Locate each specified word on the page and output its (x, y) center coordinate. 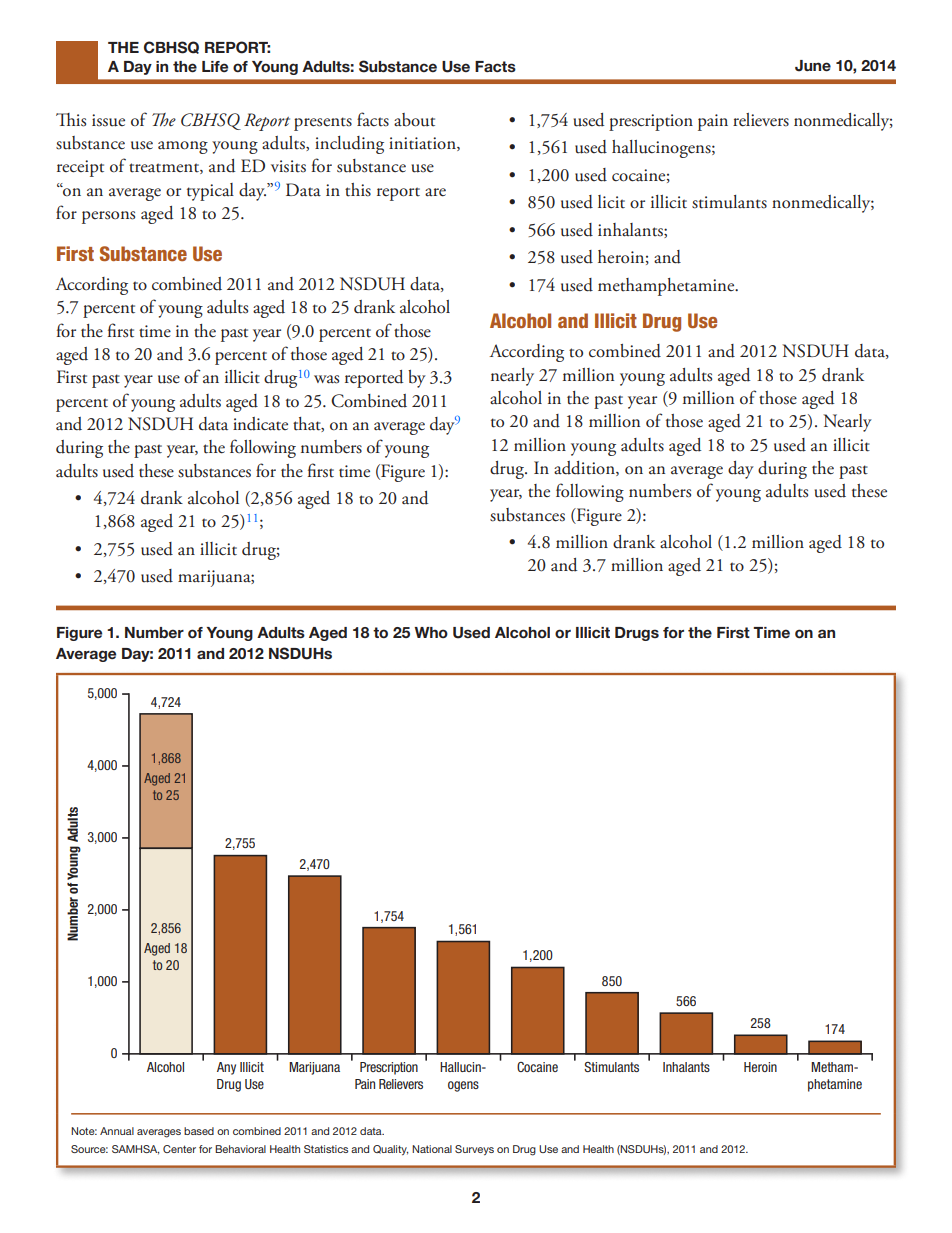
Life (215, 66)
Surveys (474, 1150)
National (432, 1149)
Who (431, 632)
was (326, 379)
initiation (423, 144)
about (414, 120)
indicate (260, 424)
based (199, 1131)
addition (585, 468)
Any (226, 1068)
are (435, 192)
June (813, 66)
